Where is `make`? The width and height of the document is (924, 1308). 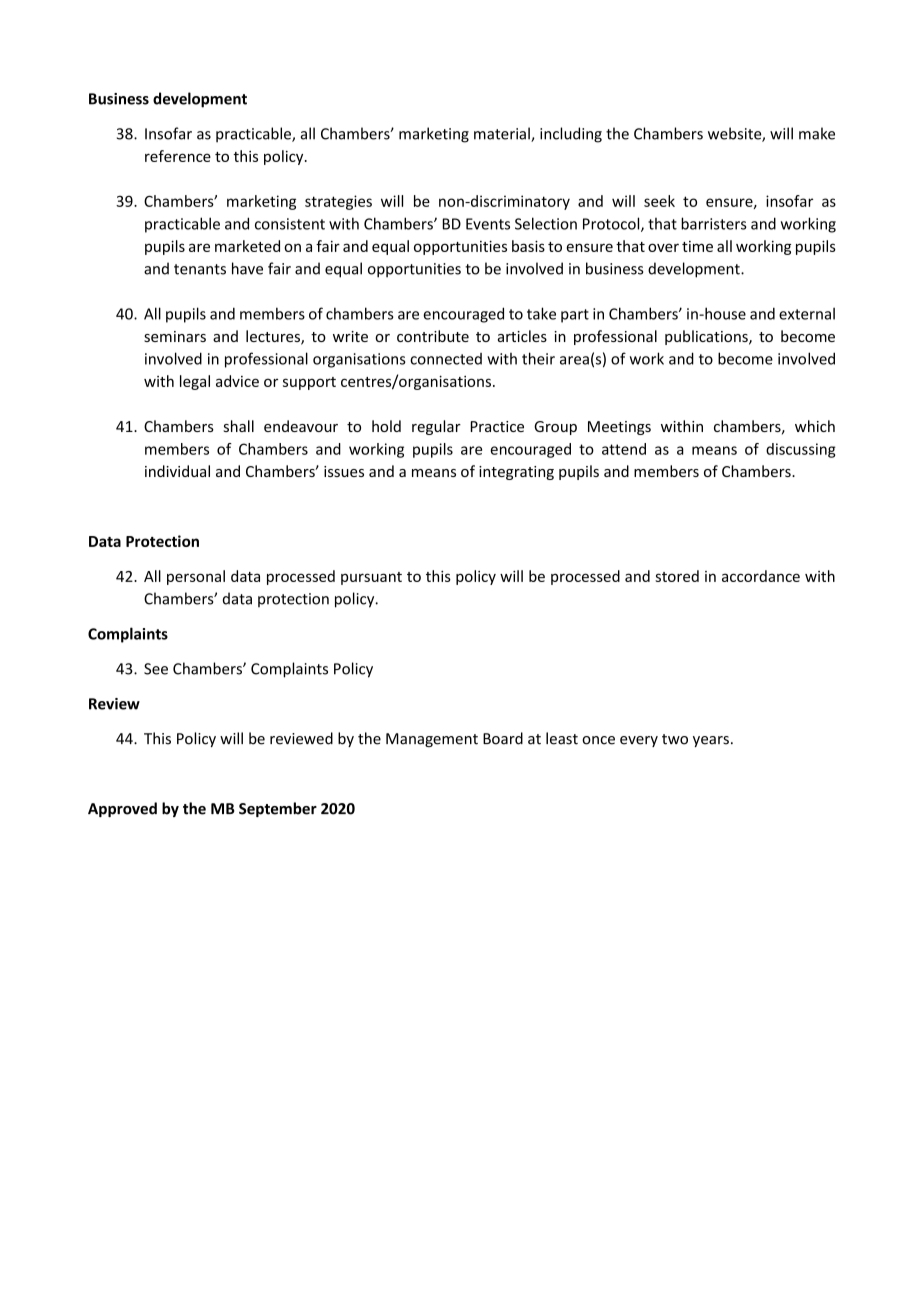
make is located at coordinates (817, 133).
